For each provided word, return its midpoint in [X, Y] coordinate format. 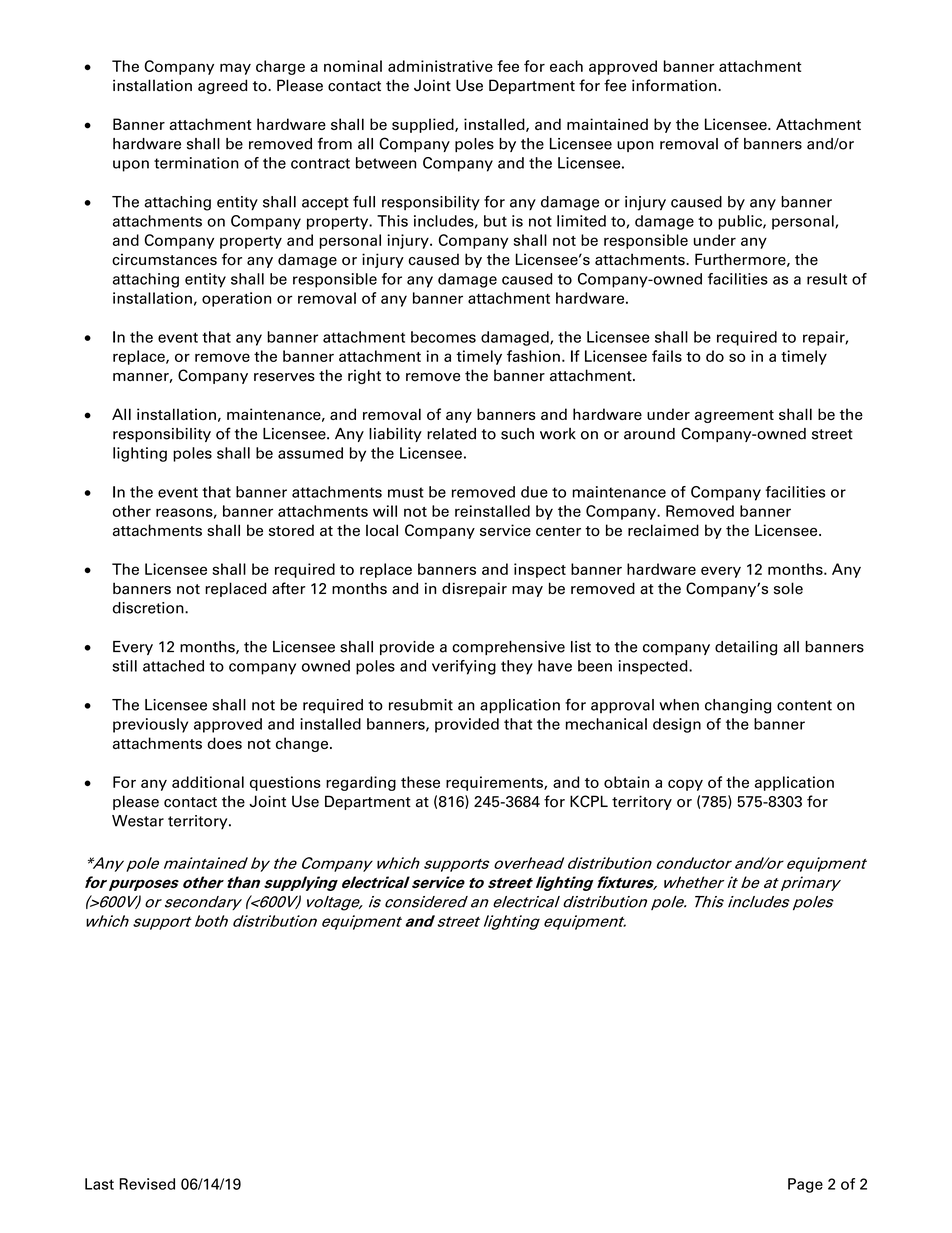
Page [805, 1185]
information [675, 85]
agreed [222, 86]
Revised [147, 1184]
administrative [440, 66]
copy [685, 785]
